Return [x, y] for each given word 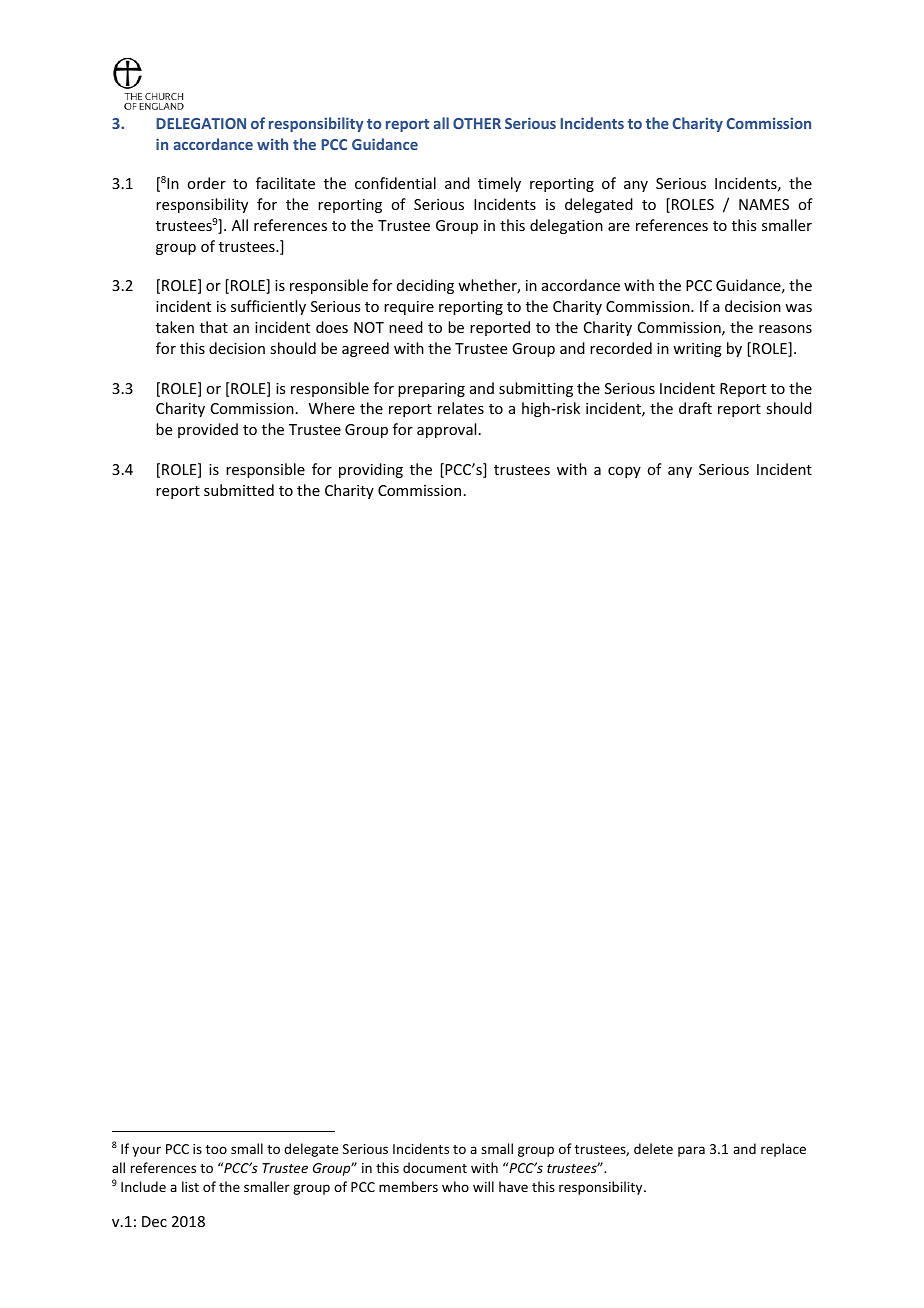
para [691, 1151]
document [435, 1167]
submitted [239, 490]
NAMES [764, 204]
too [216, 1149]
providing [371, 470]
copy [624, 472]
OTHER [477, 123]
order [206, 183]
